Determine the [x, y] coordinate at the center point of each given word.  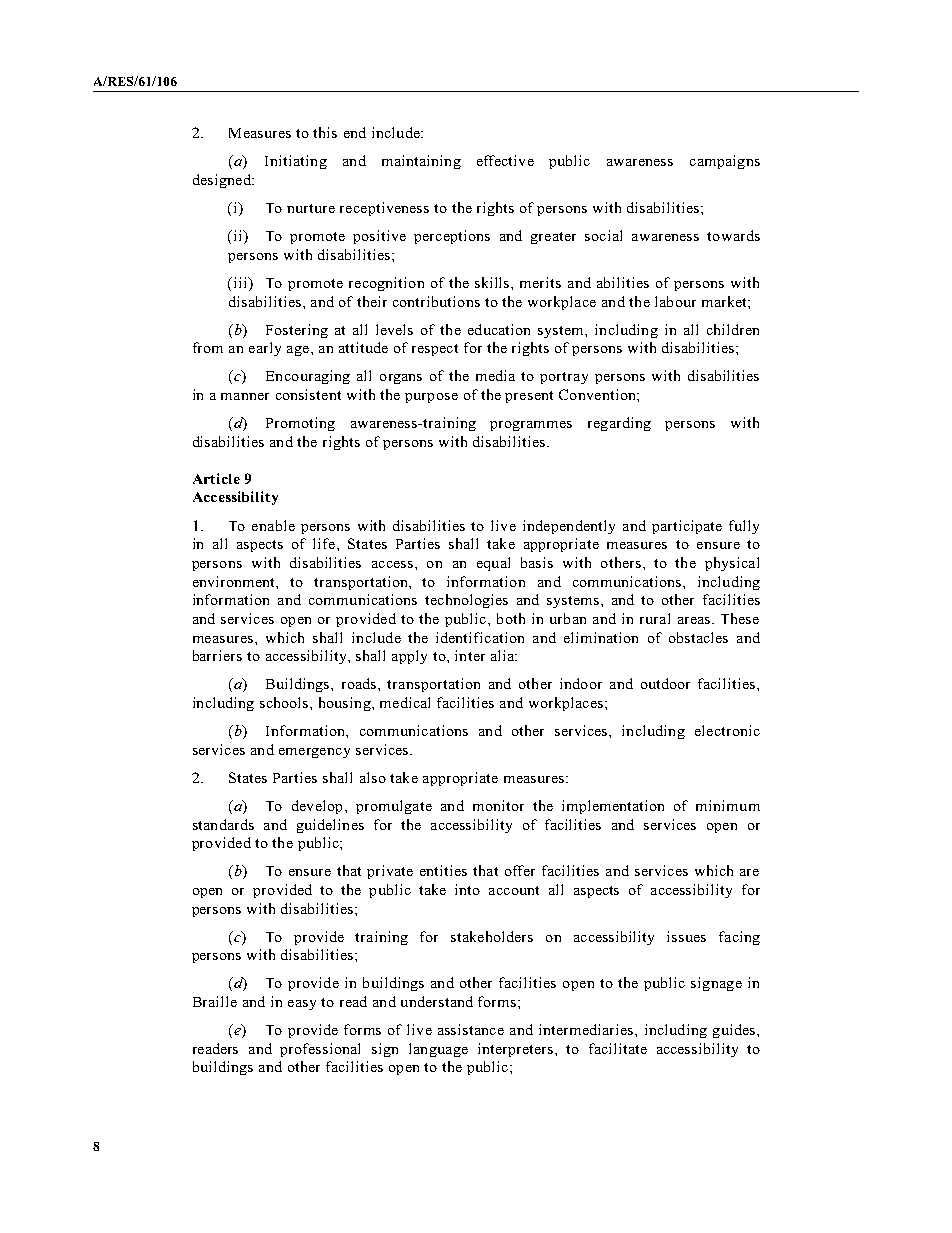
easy [302, 1005]
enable [273, 525]
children [733, 329]
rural [655, 618]
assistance [471, 1029]
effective [505, 160]
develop [317, 807]
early [265, 349]
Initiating [296, 162]
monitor [498, 805]
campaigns [725, 162]
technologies [466, 601]
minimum [728, 805]
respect [435, 350]
